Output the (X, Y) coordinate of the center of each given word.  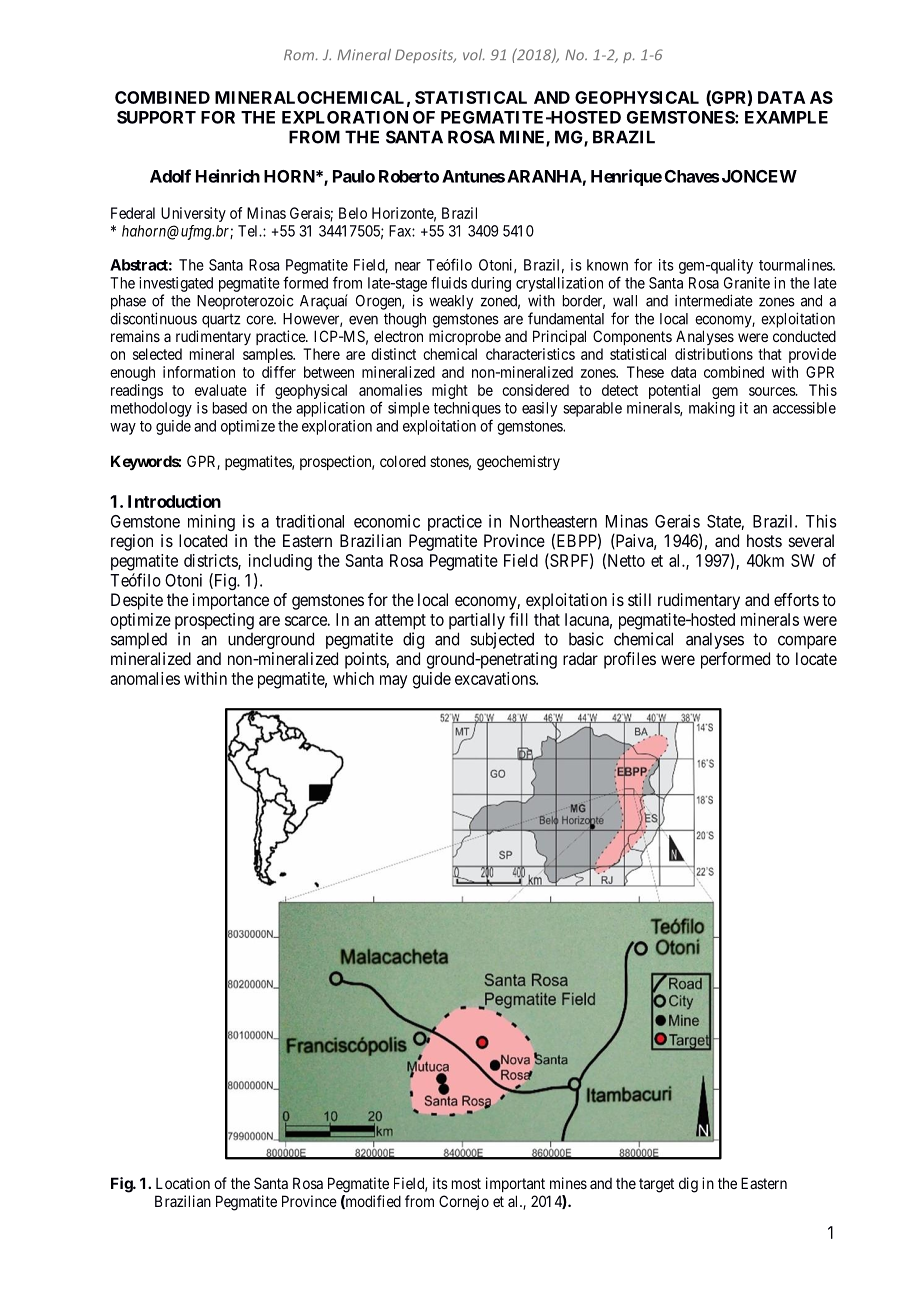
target (656, 1185)
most (466, 1183)
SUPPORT (156, 117)
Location (183, 1183)
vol (474, 54)
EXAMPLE (786, 117)
